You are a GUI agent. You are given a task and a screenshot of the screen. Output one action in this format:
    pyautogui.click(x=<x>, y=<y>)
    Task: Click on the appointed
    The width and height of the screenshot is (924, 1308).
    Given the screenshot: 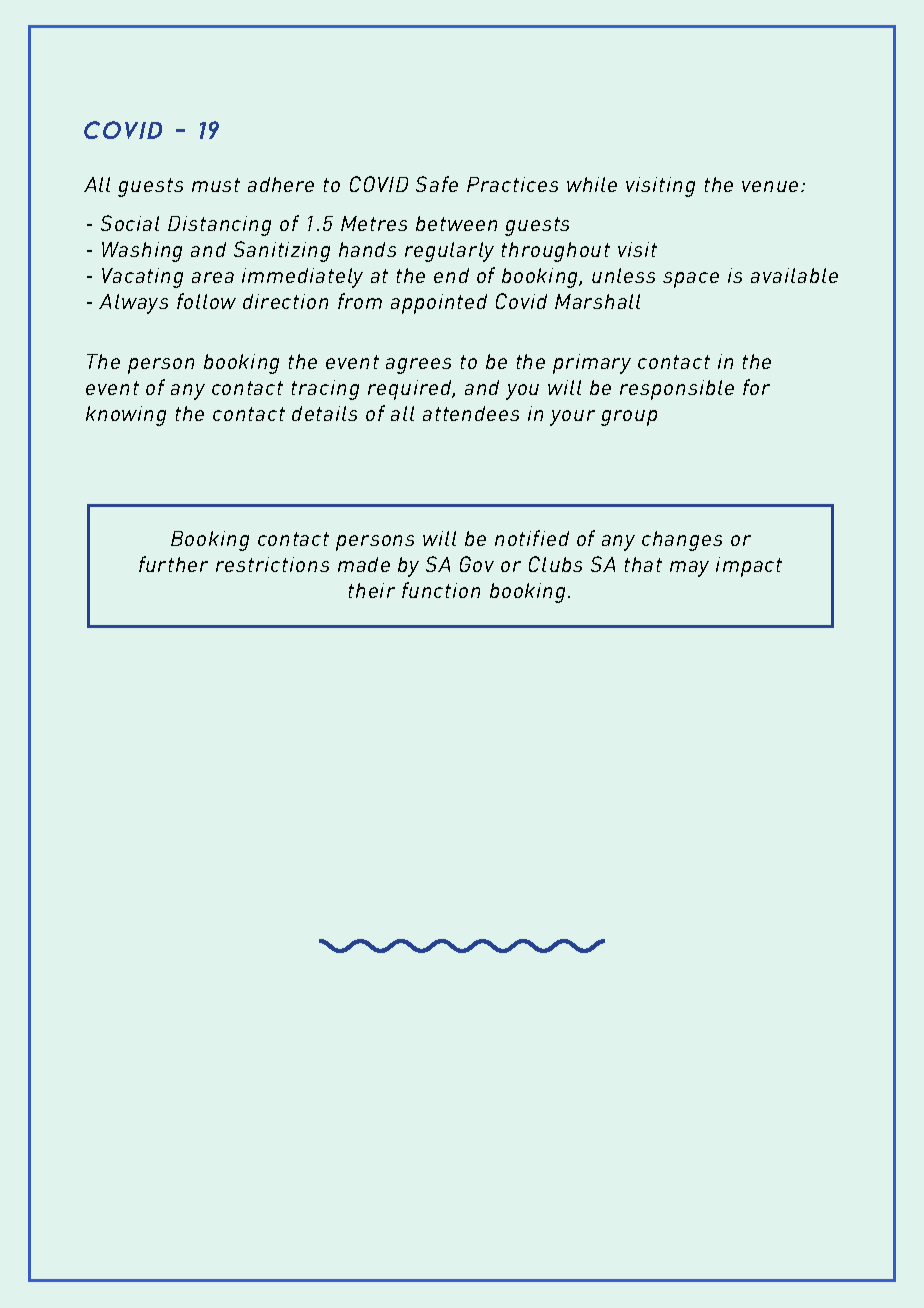 What is the action you would take?
    pyautogui.click(x=439, y=304)
